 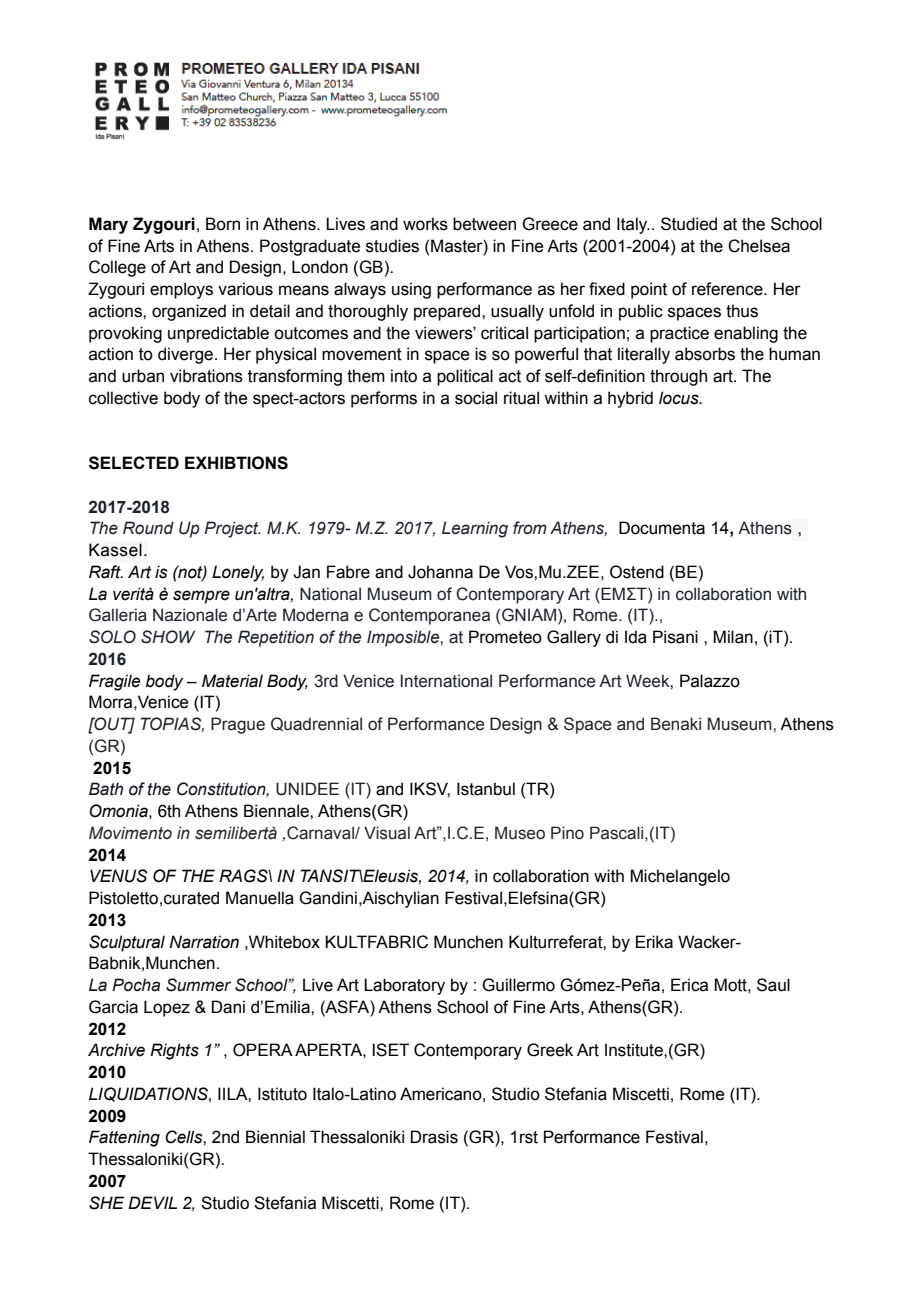 I want to click on employs, so click(x=181, y=290).
